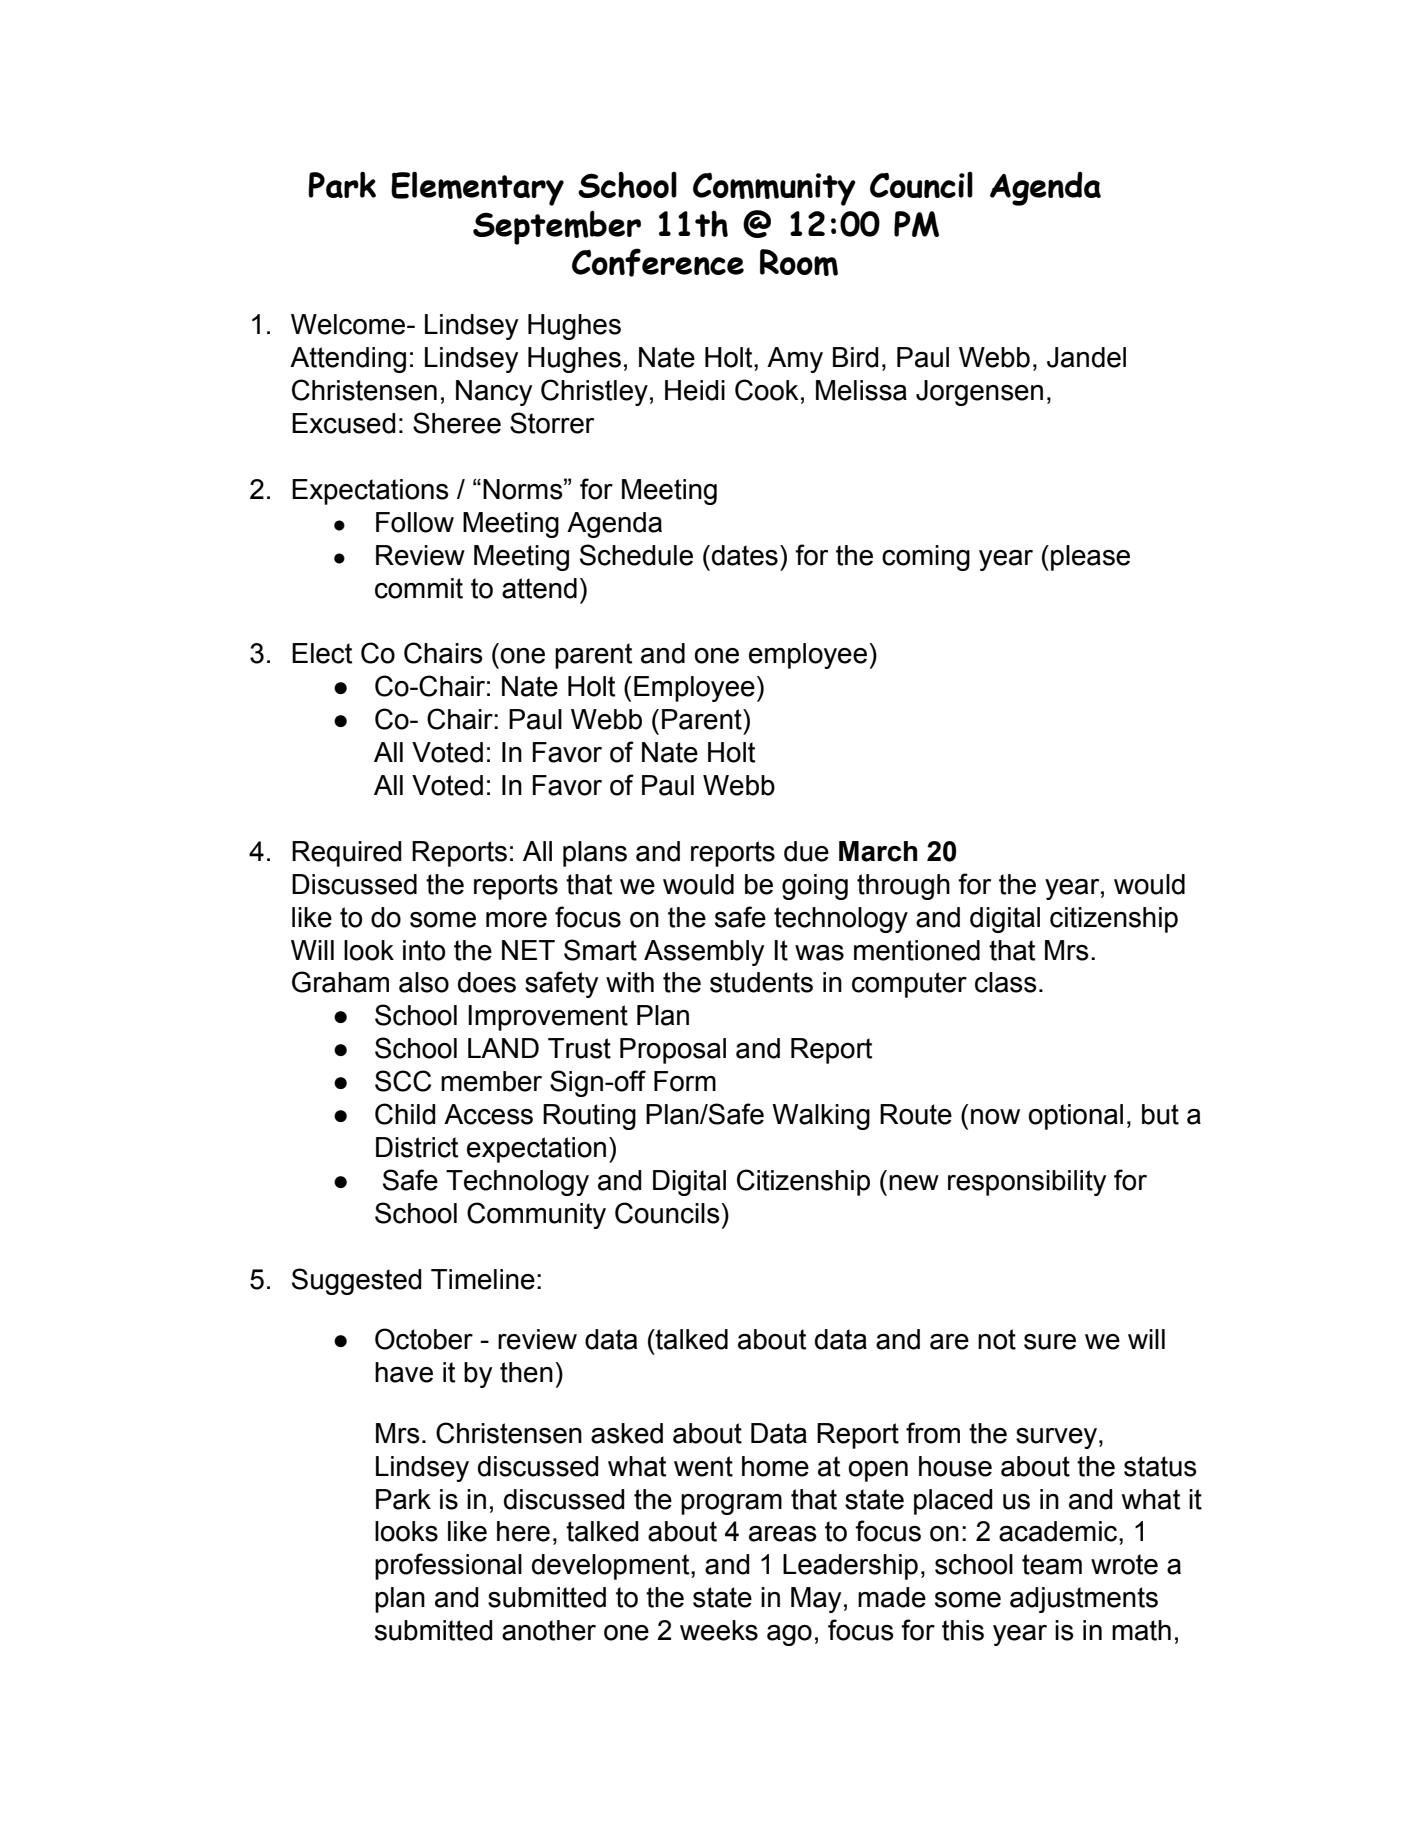  Describe the element at coordinates (477, 188) in the page. I see `Elementary` at that location.
